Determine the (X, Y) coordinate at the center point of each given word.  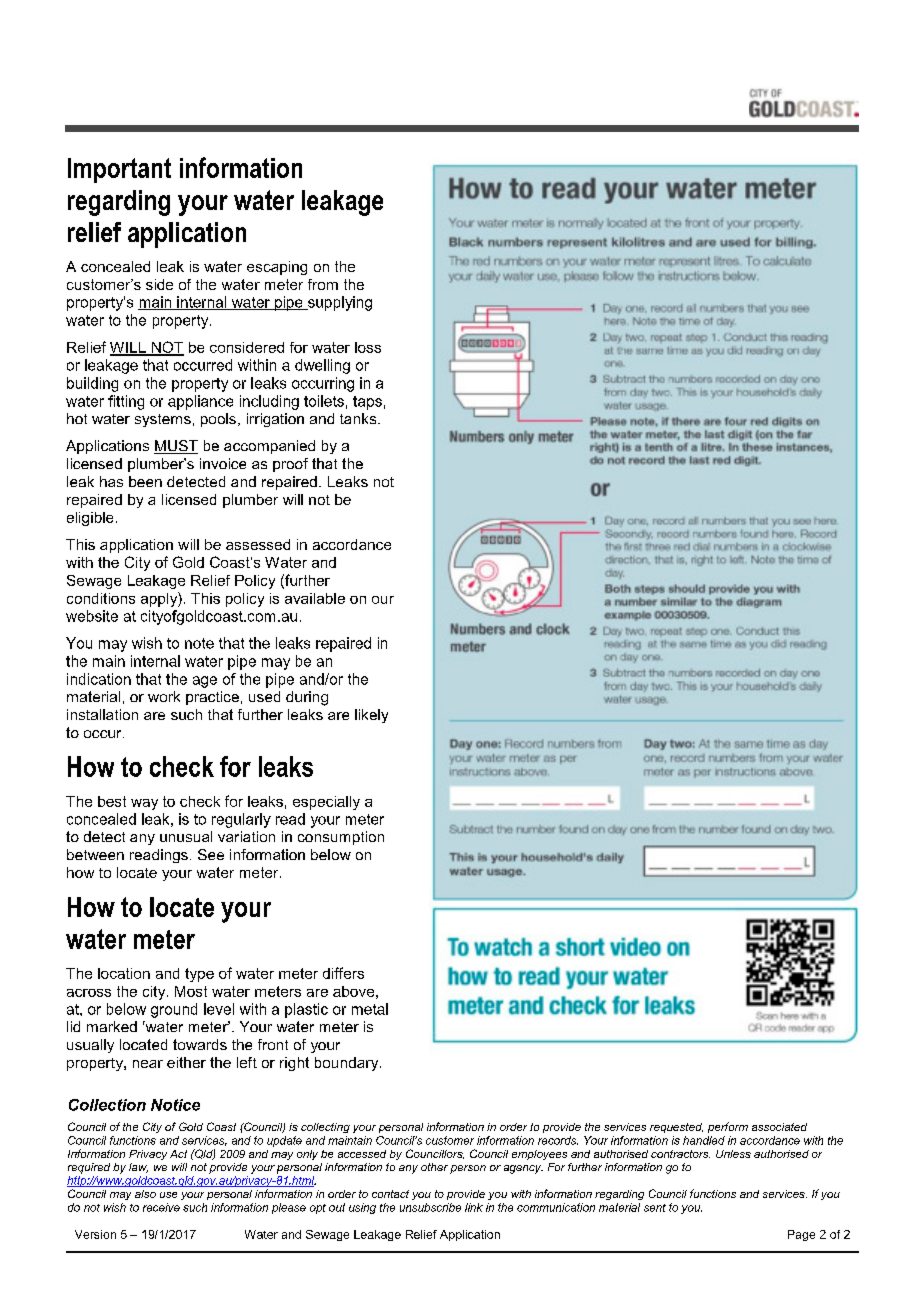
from (323, 284)
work (164, 696)
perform (728, 1127)
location (124, 973)
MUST (176, 447)
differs (343, 973)
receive (161, 1207)
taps (367, 403)
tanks (359, 418)
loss (368, 347)
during (307, 698)
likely (371, 716)
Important (119, 170)
